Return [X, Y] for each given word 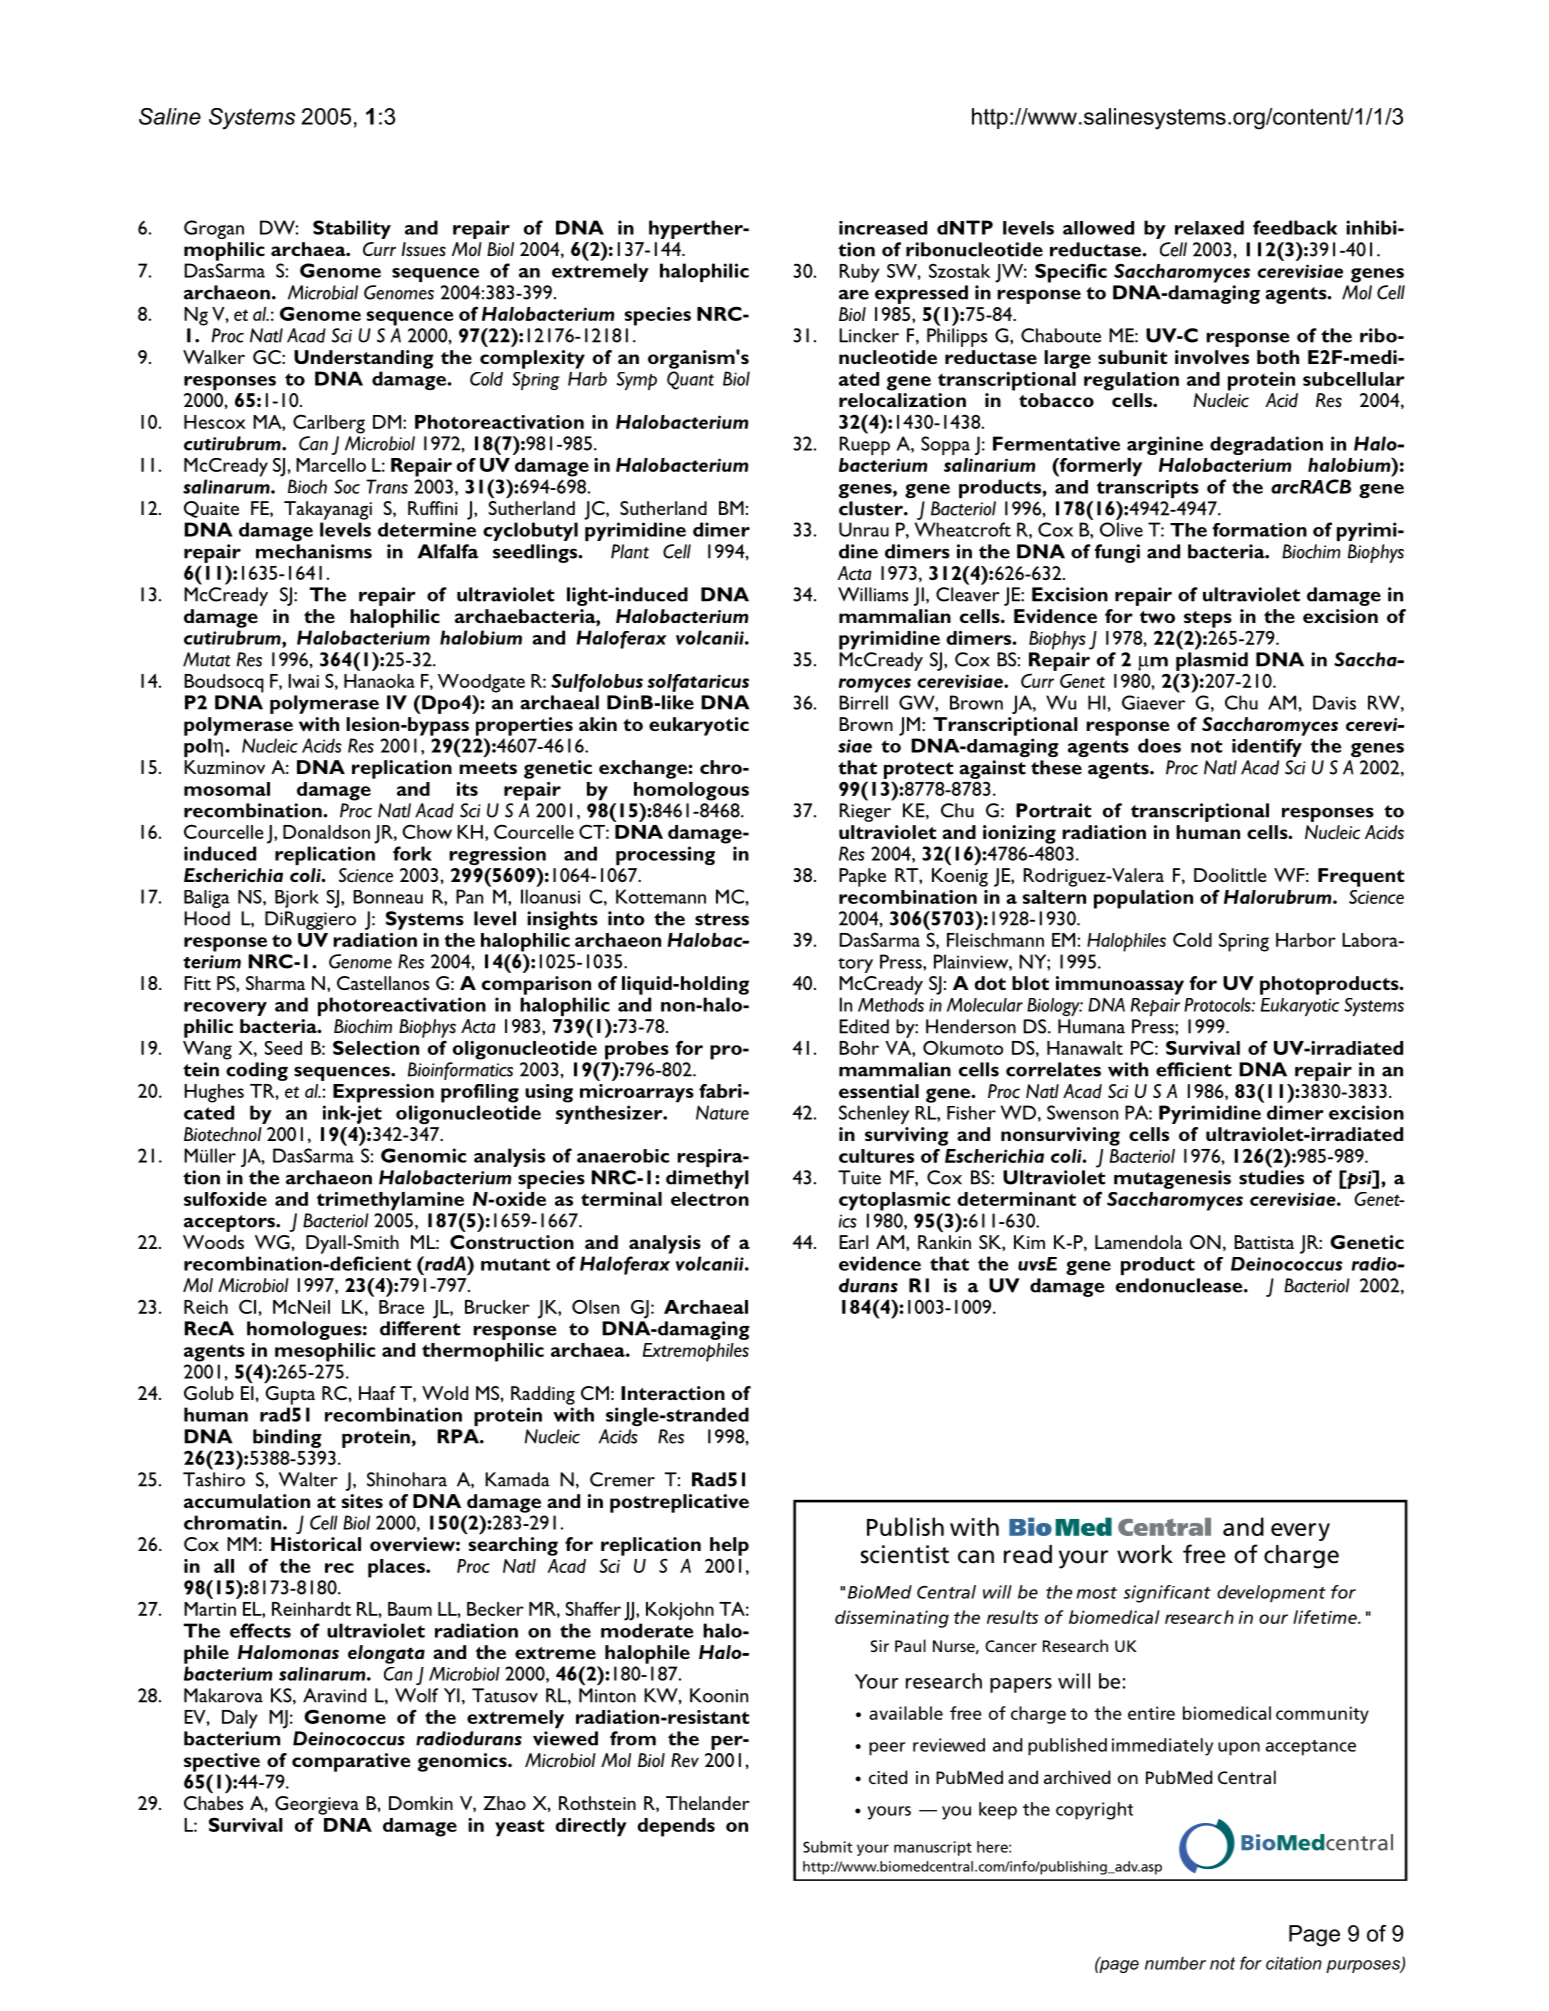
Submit [827, 1847]
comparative [351, 1762]
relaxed [1209, 227]
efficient [1194, 1069]
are [854, 294]
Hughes [214, 1093]
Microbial [323, 292]
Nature [722, 1112]
